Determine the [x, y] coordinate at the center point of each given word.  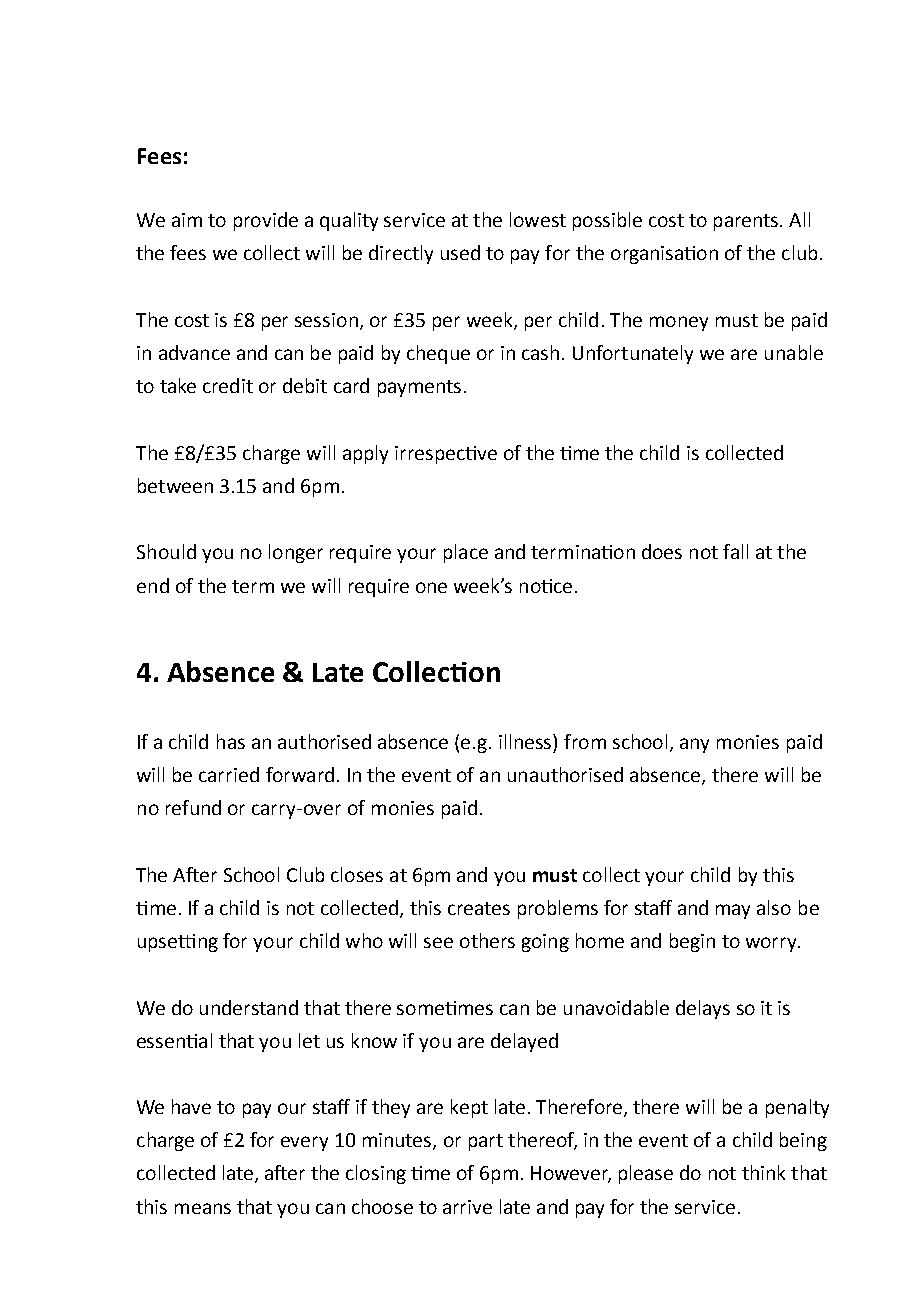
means [203, 1208]
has [231, 741]
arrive [467, 1207]
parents [747, 222]
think [763, 1172]
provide [266, 221]
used [460, 252]
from [585, 741]
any [694, 745]
